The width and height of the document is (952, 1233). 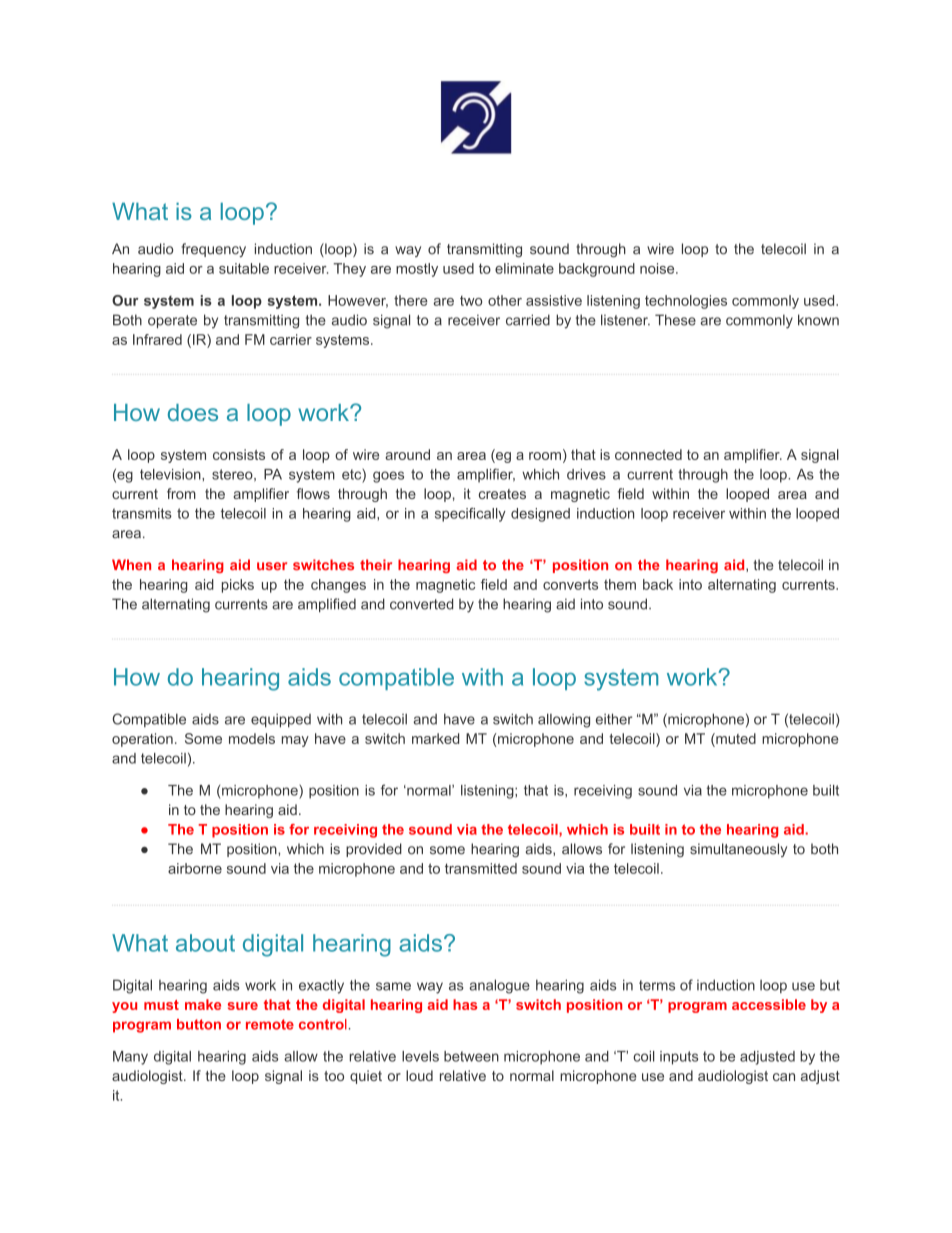 What do you see at coordinates (686, 302) in the document?
I see `technologies` at bounding box center [686, 302].
